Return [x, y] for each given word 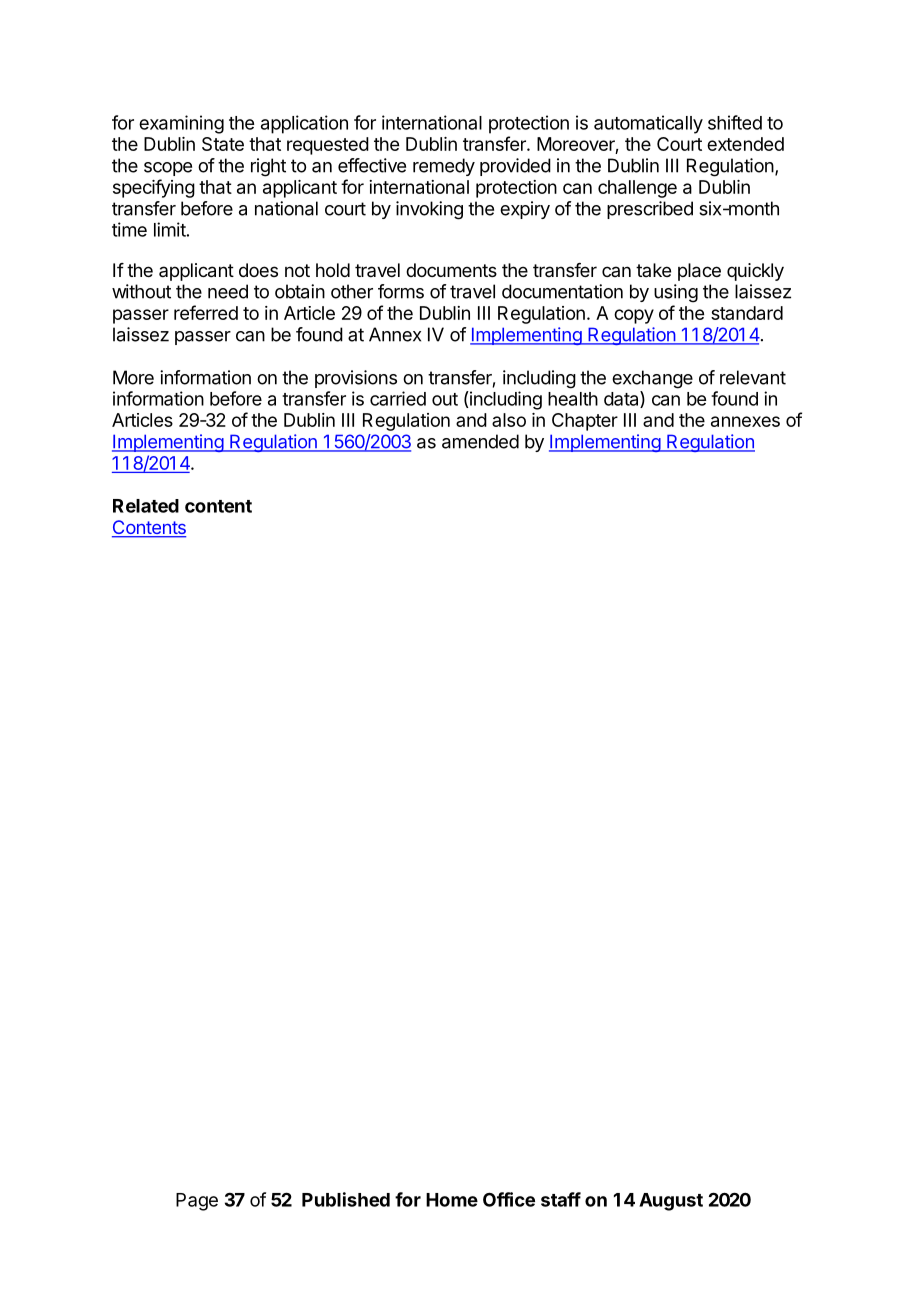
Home [452, 1200]
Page [197, 1202]
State [223, 144]
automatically [648, 124]
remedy [444, 167]
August [671, 1202]
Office [509, 1199]
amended [480, 441]
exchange [652, 379]
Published [346, 1199]
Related [146, 506]
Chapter [585, 422]
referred [206, 312]
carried [398, 398]
